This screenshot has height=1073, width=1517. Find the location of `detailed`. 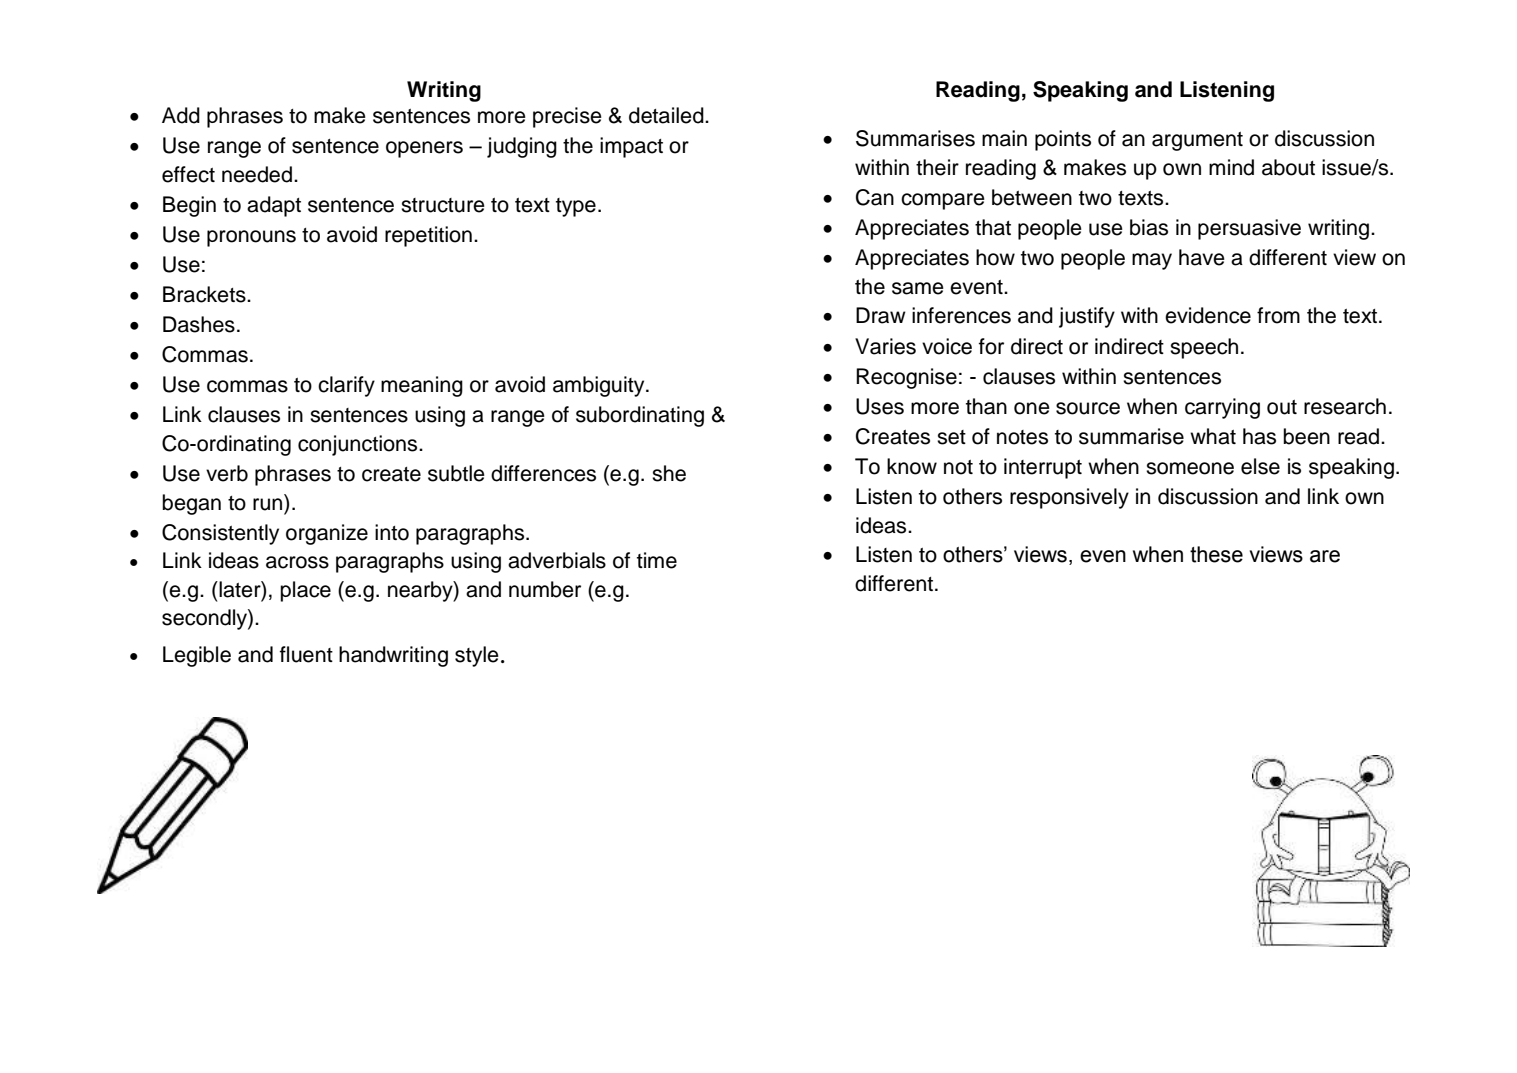

detailed is located at coordinates (667, 115).
